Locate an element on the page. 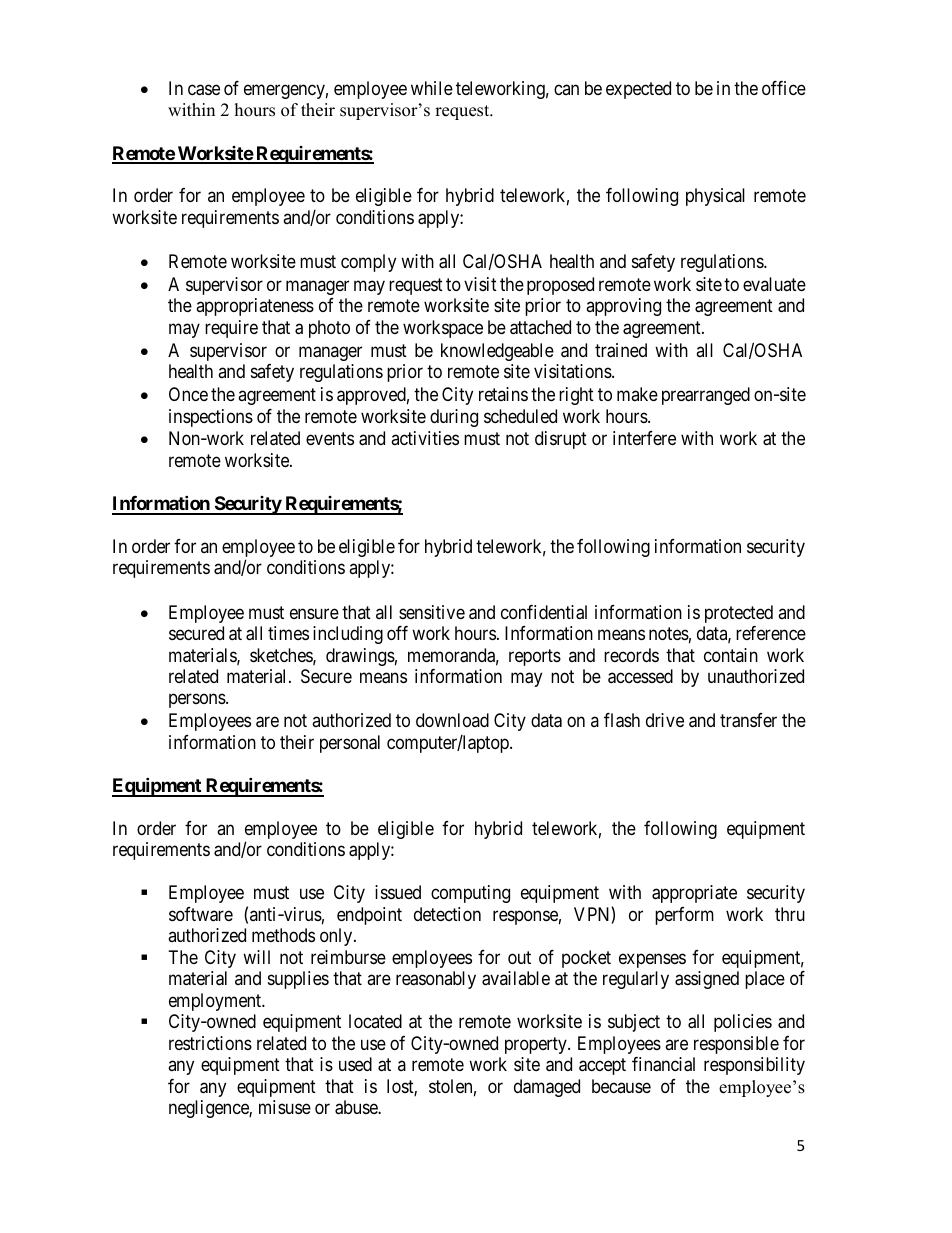 This image has width=952, height=1233. confidential is located at coordinates (544, 612).
